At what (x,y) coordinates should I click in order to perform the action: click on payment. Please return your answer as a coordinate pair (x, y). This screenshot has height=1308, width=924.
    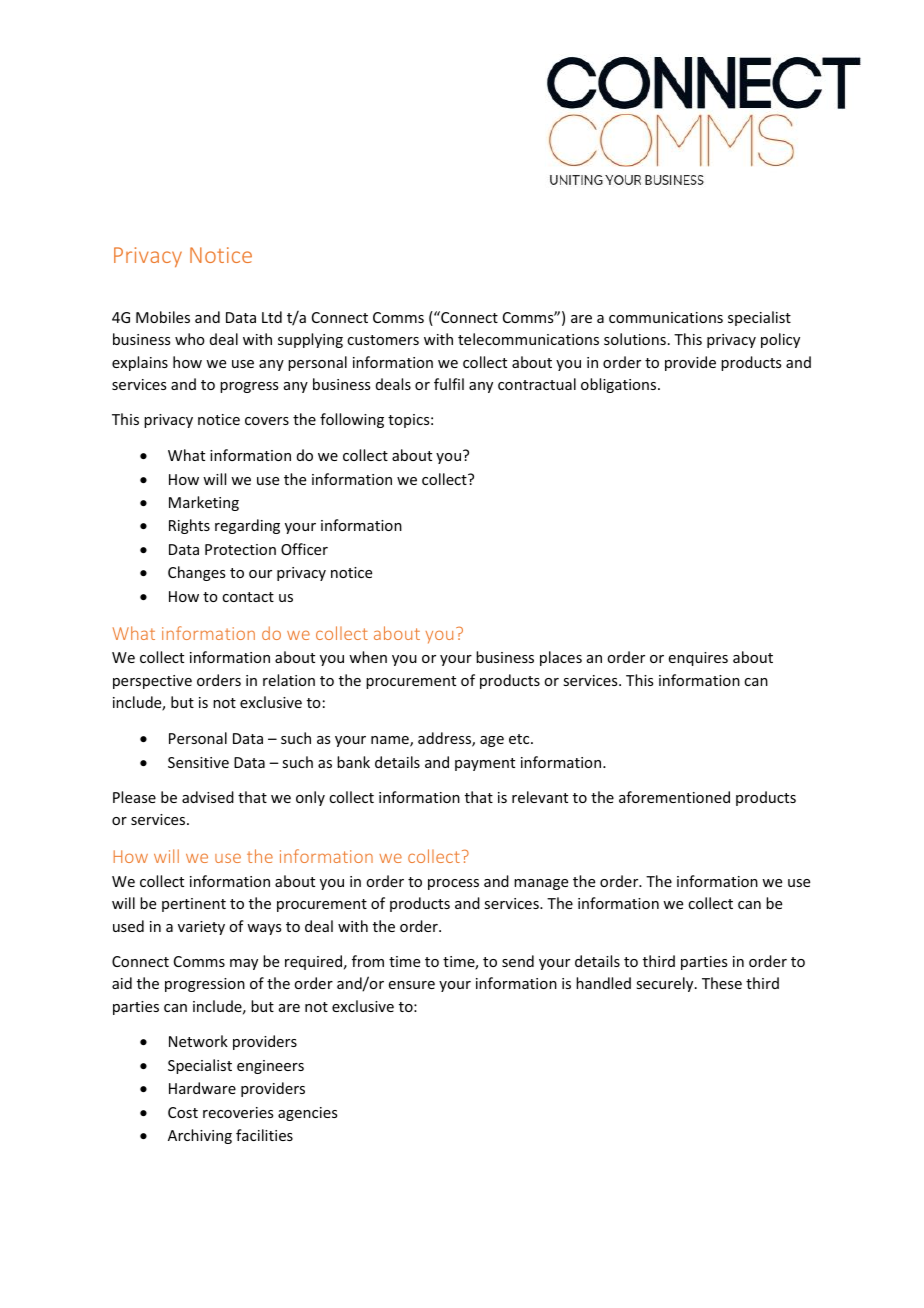
    Looking at the image, I should click on (485, 764).
